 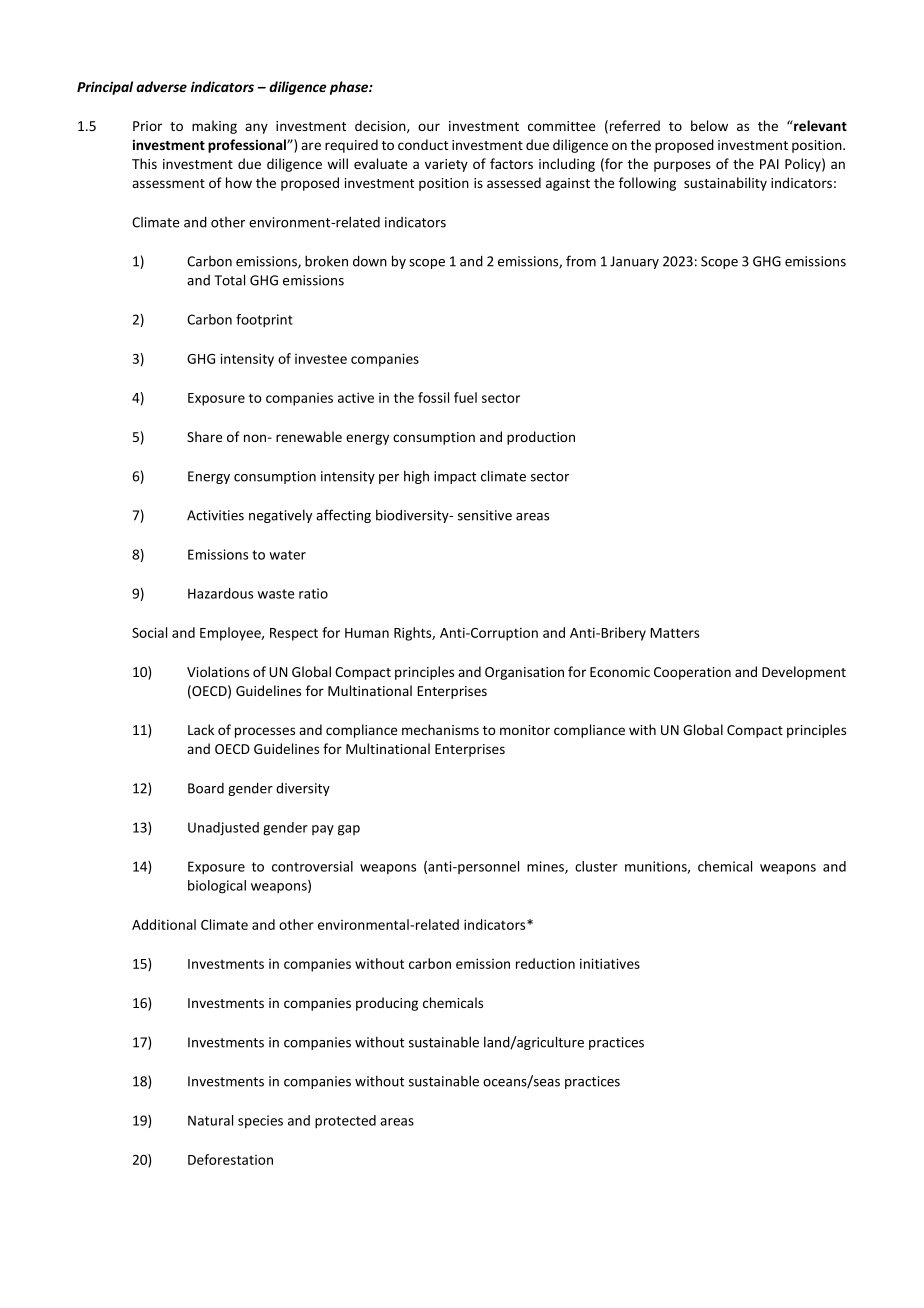 I want to click on our, so click(x=429, y=127).
